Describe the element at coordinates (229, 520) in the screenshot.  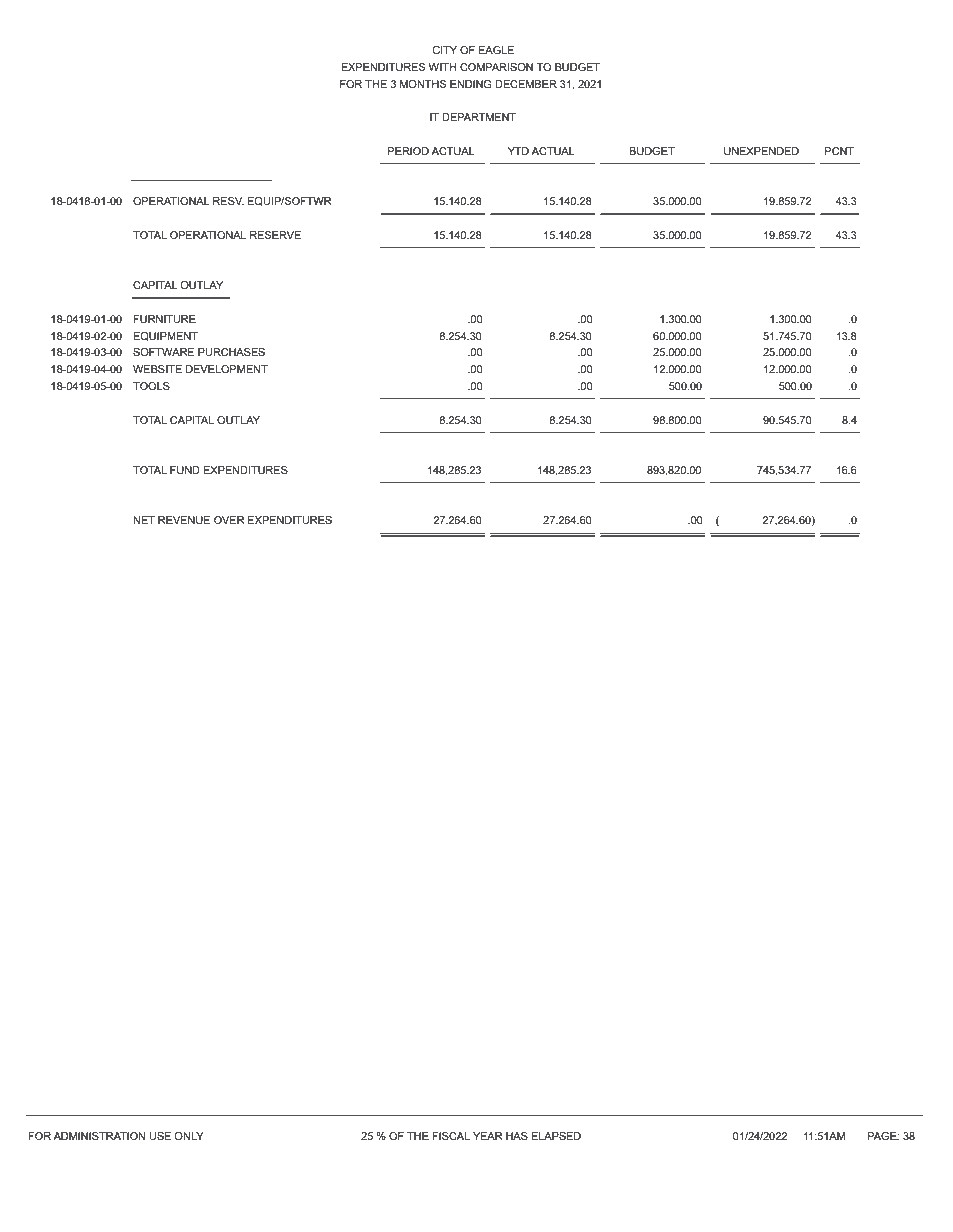
I see `OVER` at that location.
